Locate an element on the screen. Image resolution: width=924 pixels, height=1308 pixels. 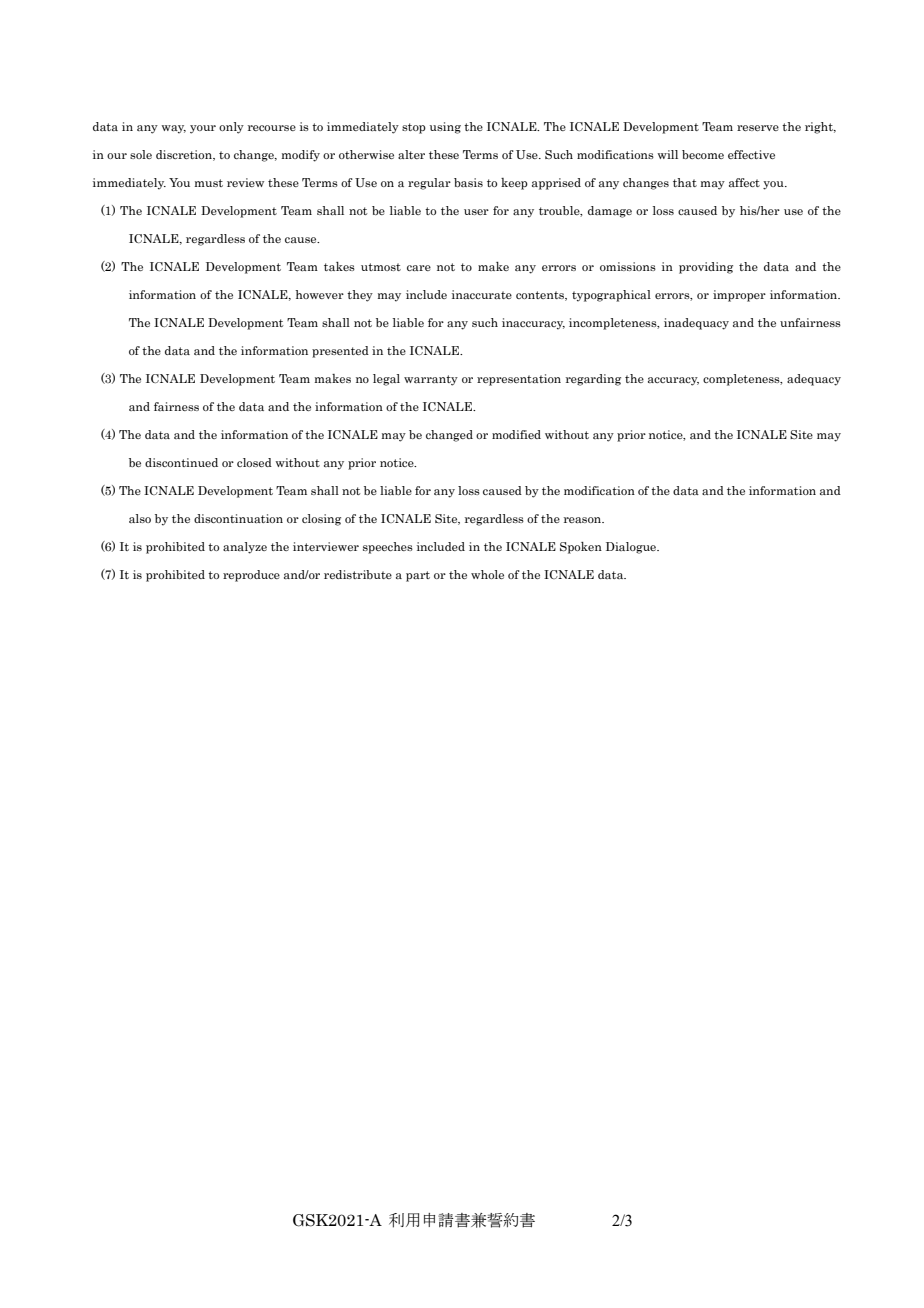
will is located at coordinates (667, 154).
